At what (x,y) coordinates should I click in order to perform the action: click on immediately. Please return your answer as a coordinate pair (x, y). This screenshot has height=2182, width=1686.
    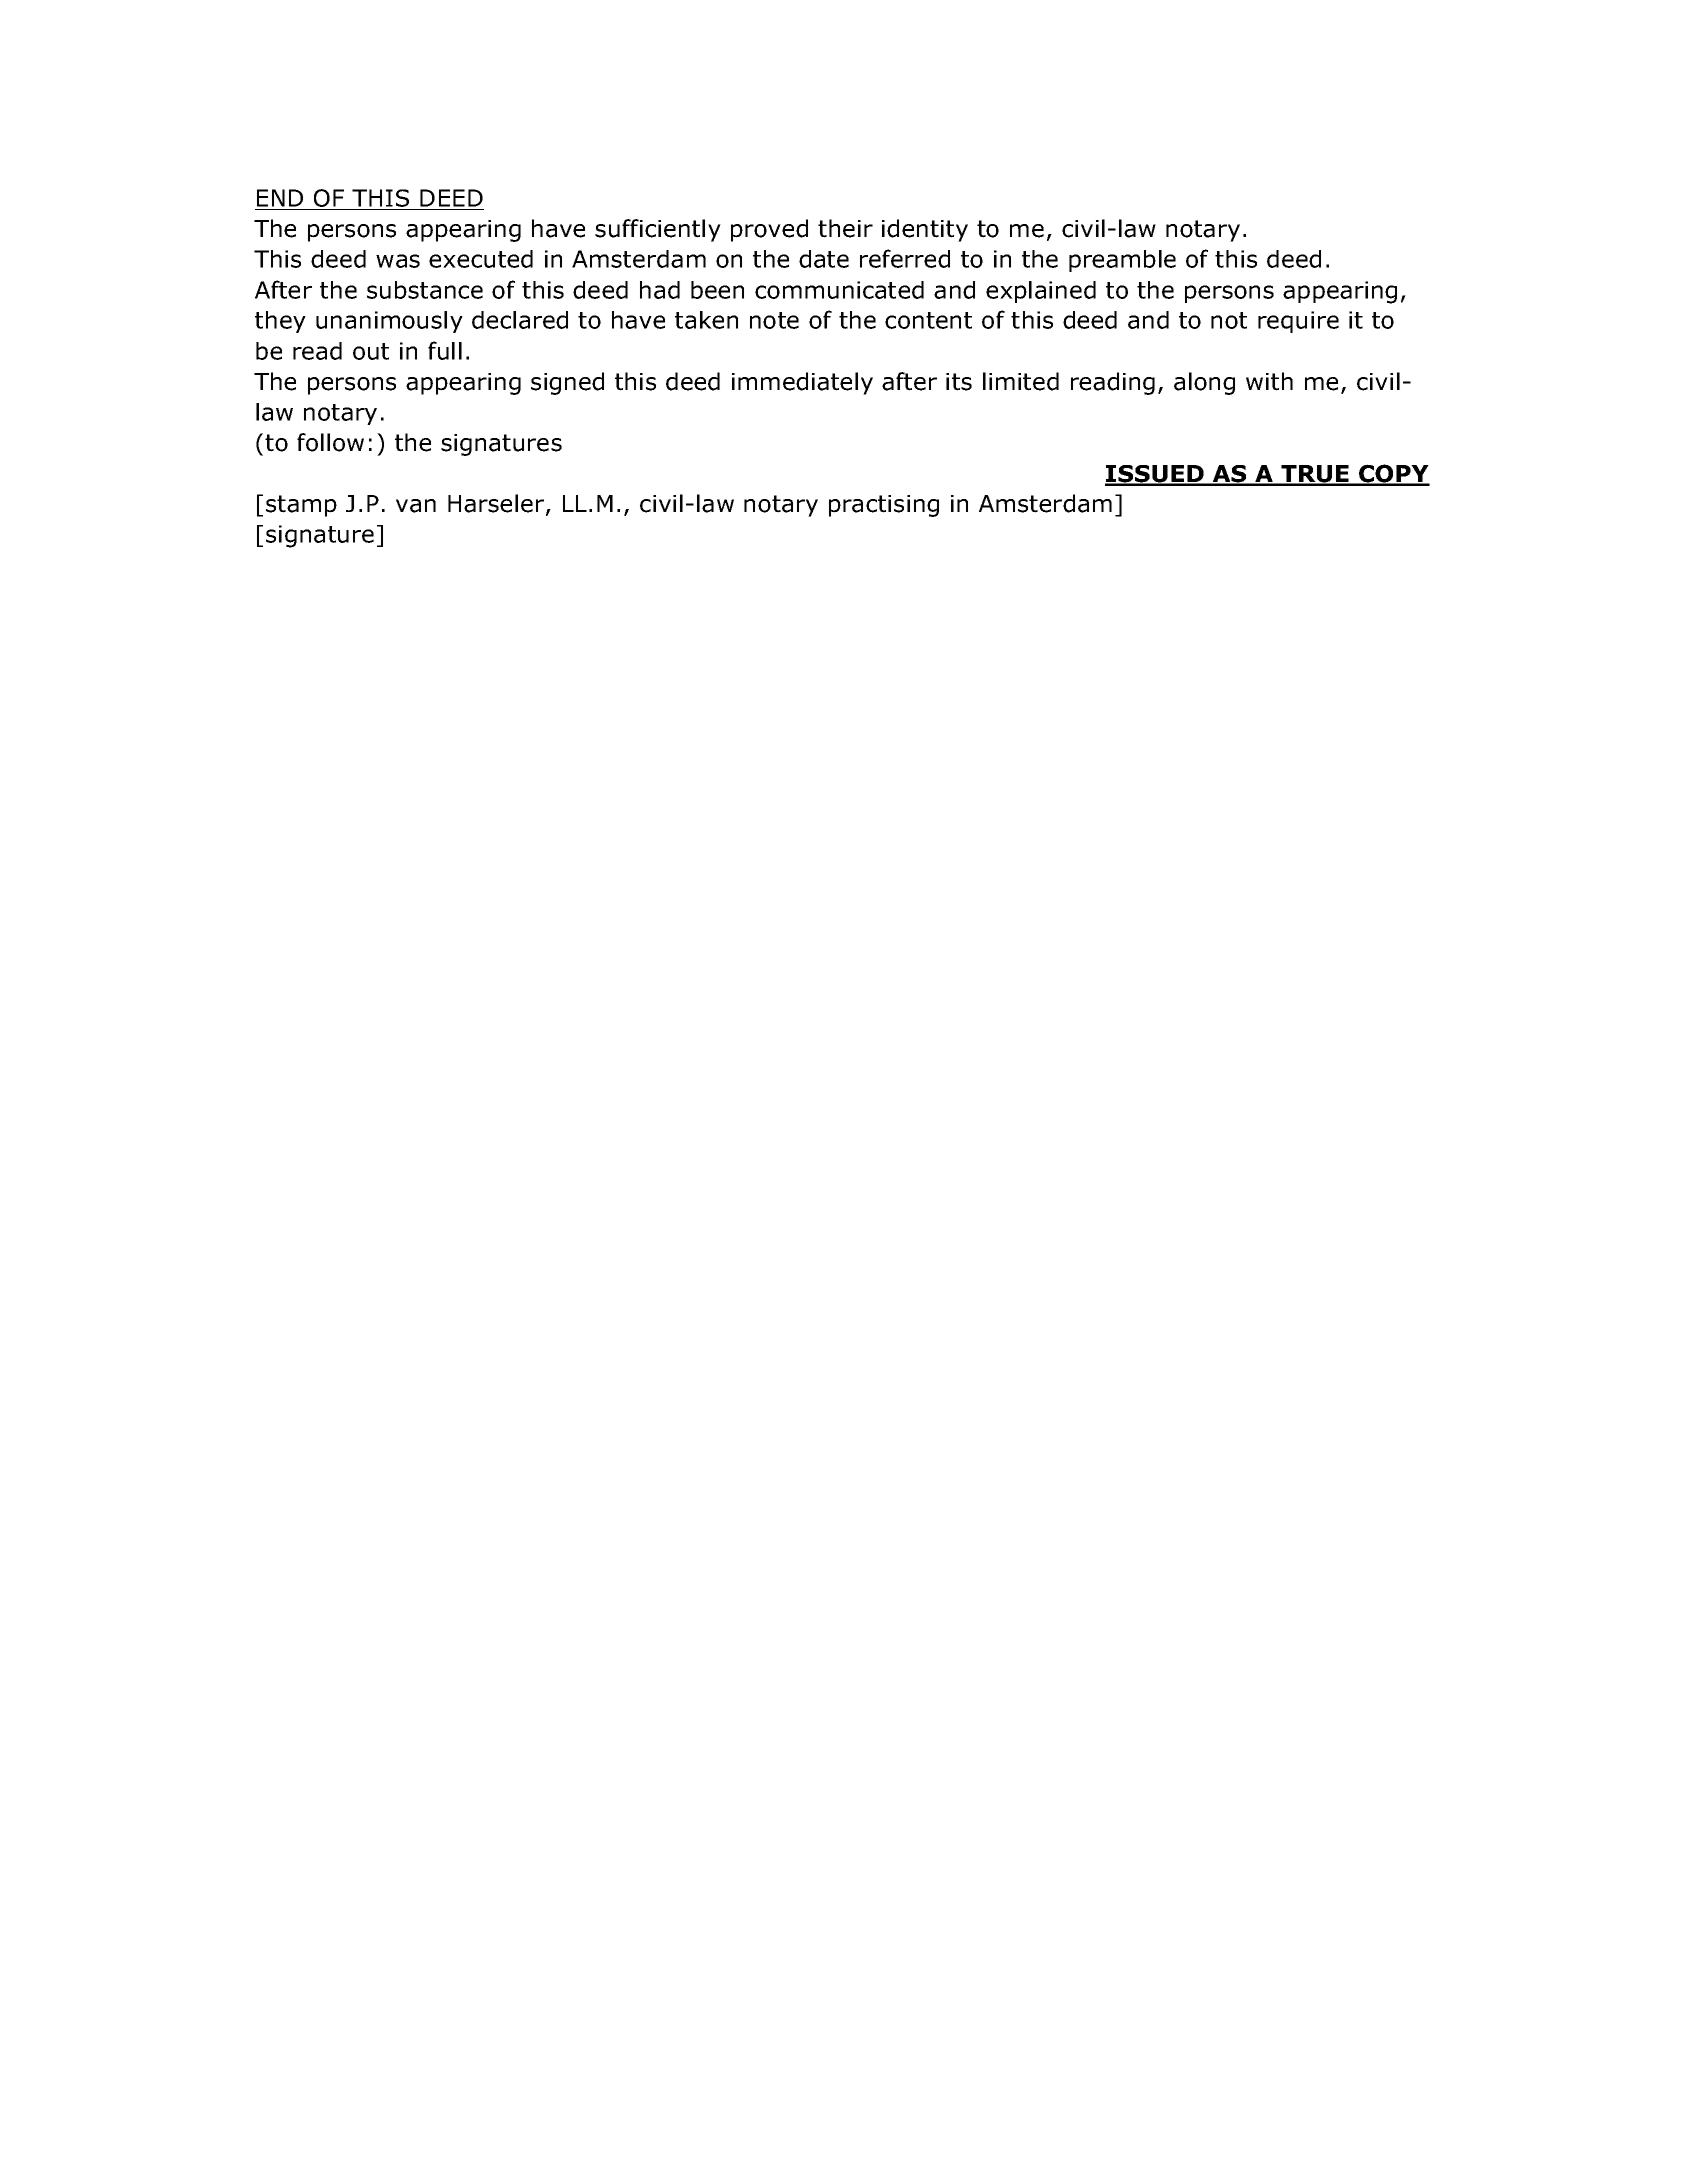
    Looking at the image, I should click on (802, 383).
